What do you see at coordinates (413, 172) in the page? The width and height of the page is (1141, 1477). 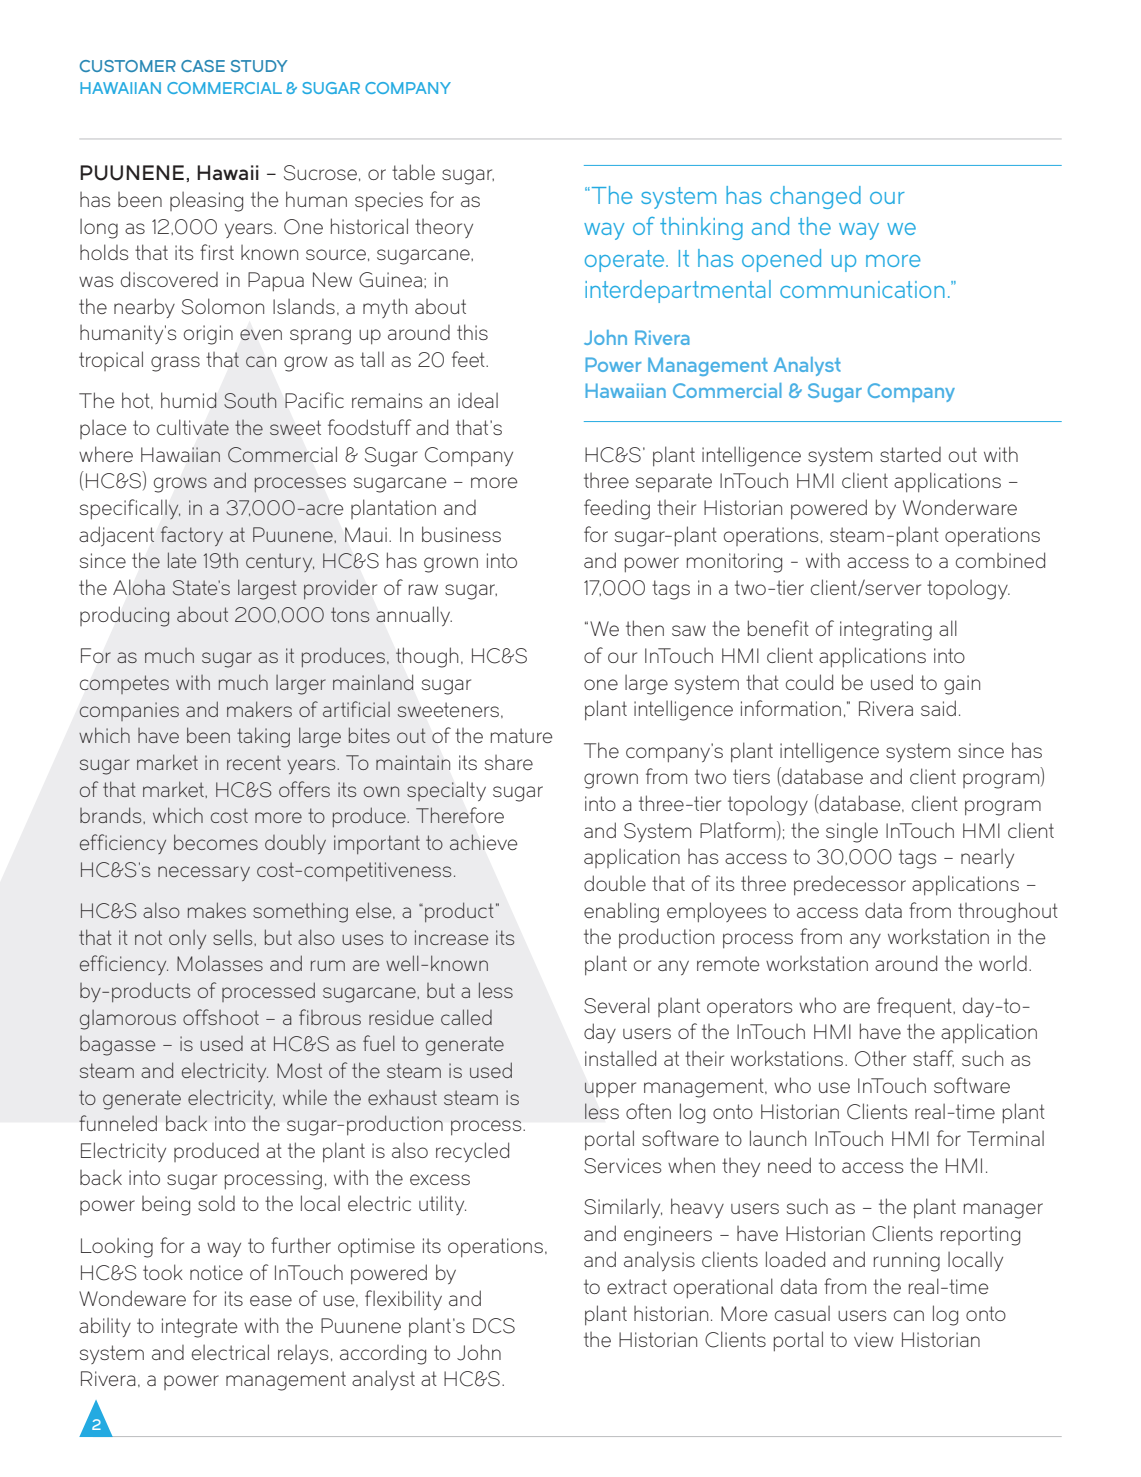 I see `table` at bounding box center [413, 172].
